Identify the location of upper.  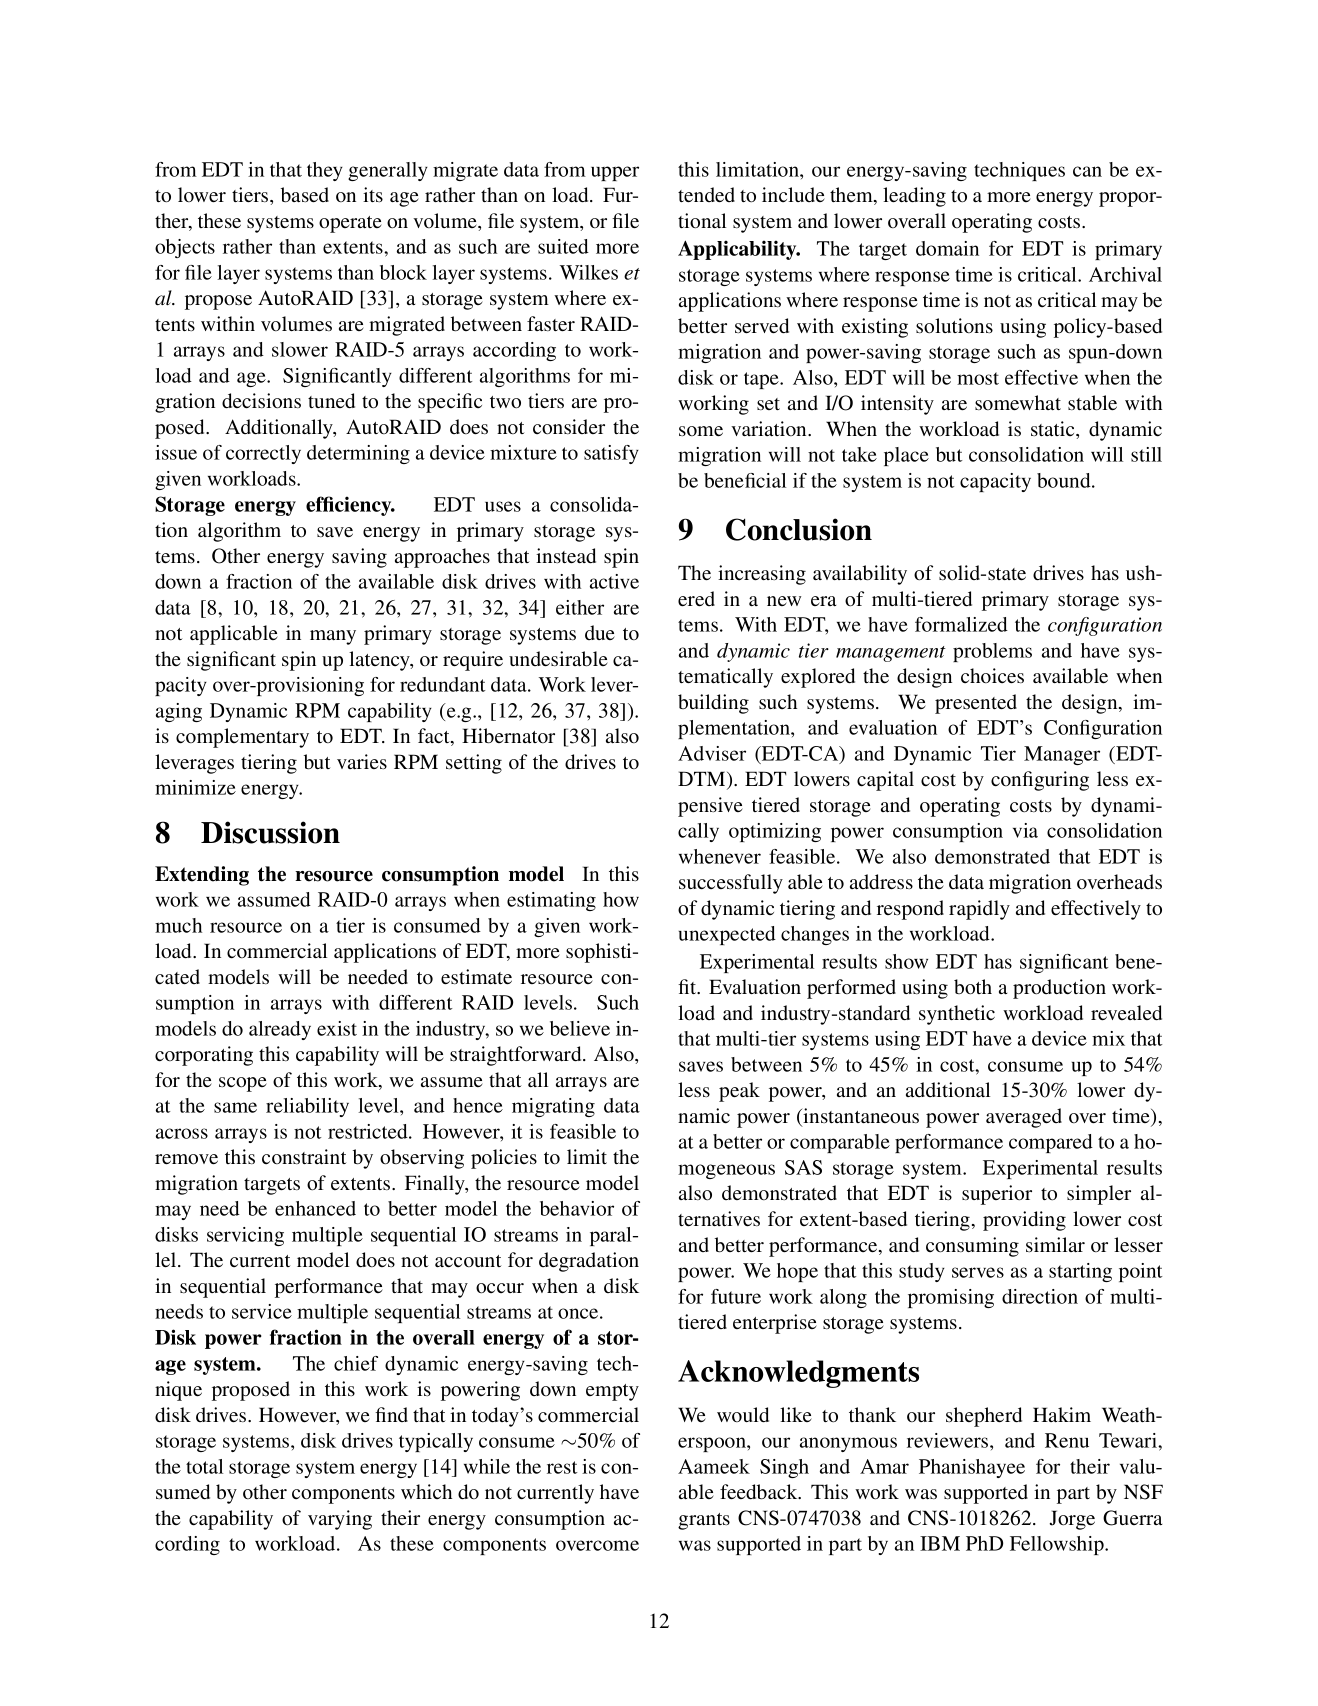
(615, 173).
